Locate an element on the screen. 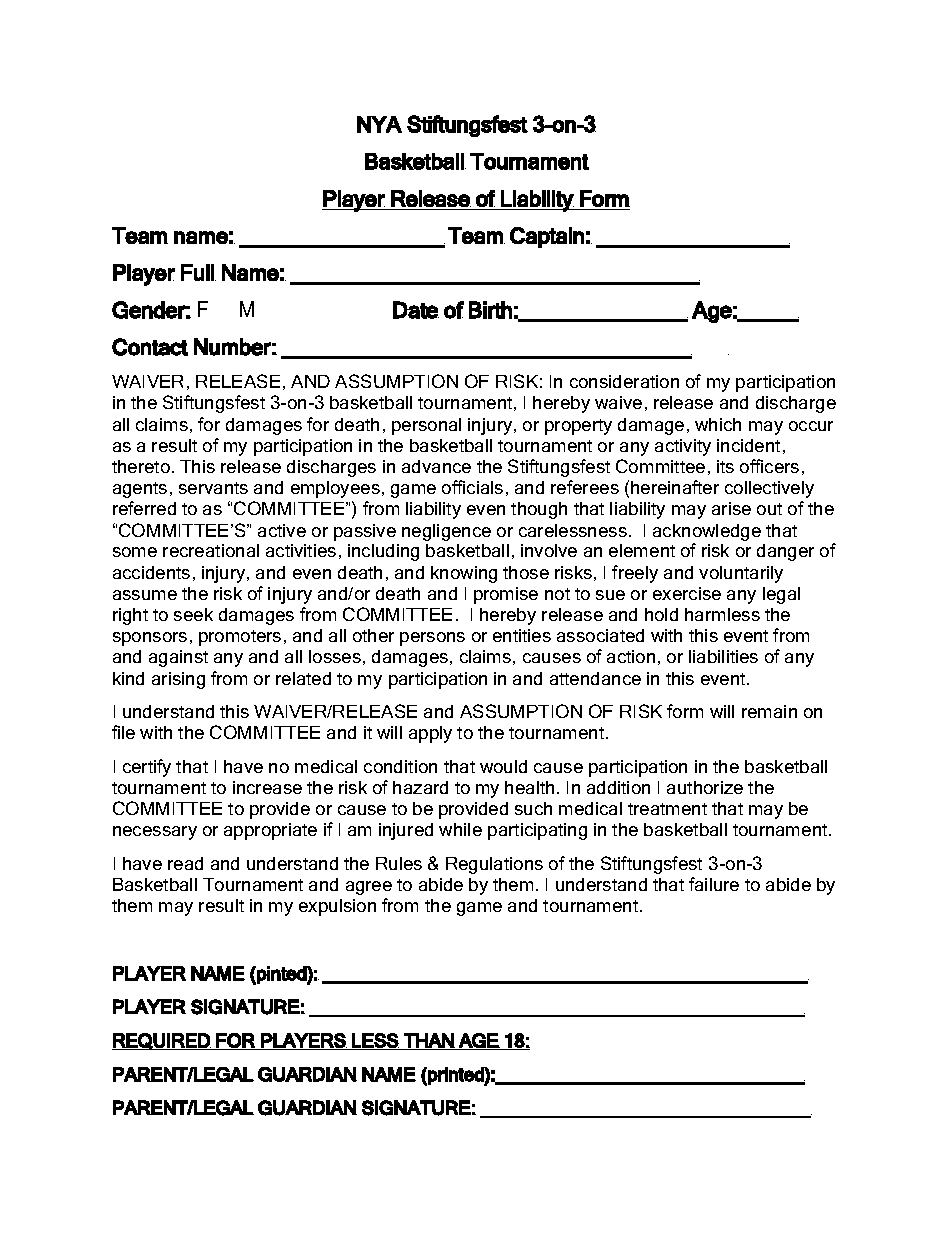 The width and height of the screenshot is (952, 1233). seek is located at coordinates (193, 614).
